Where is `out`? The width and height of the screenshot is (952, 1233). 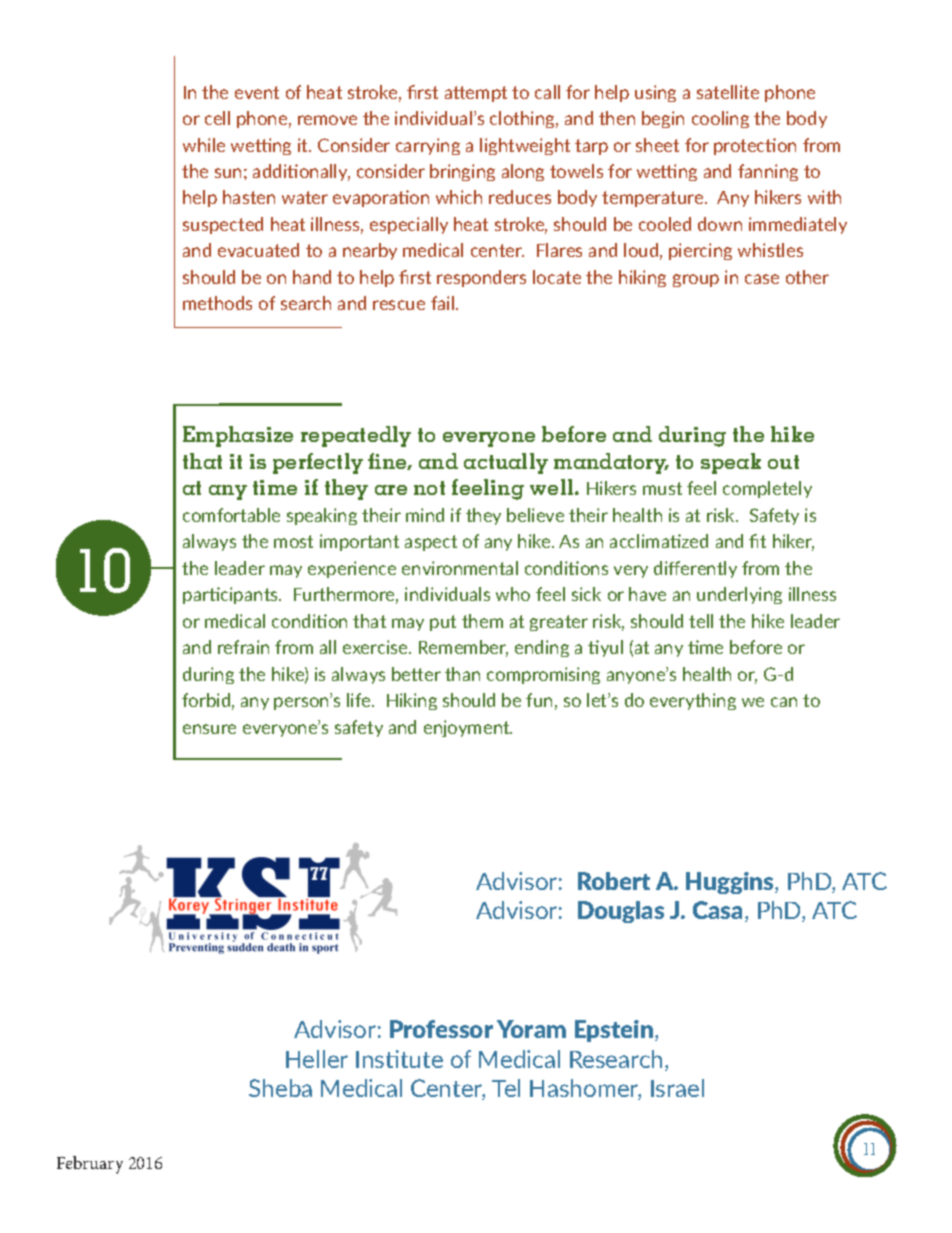
out is located at coordinates (783, 462).
